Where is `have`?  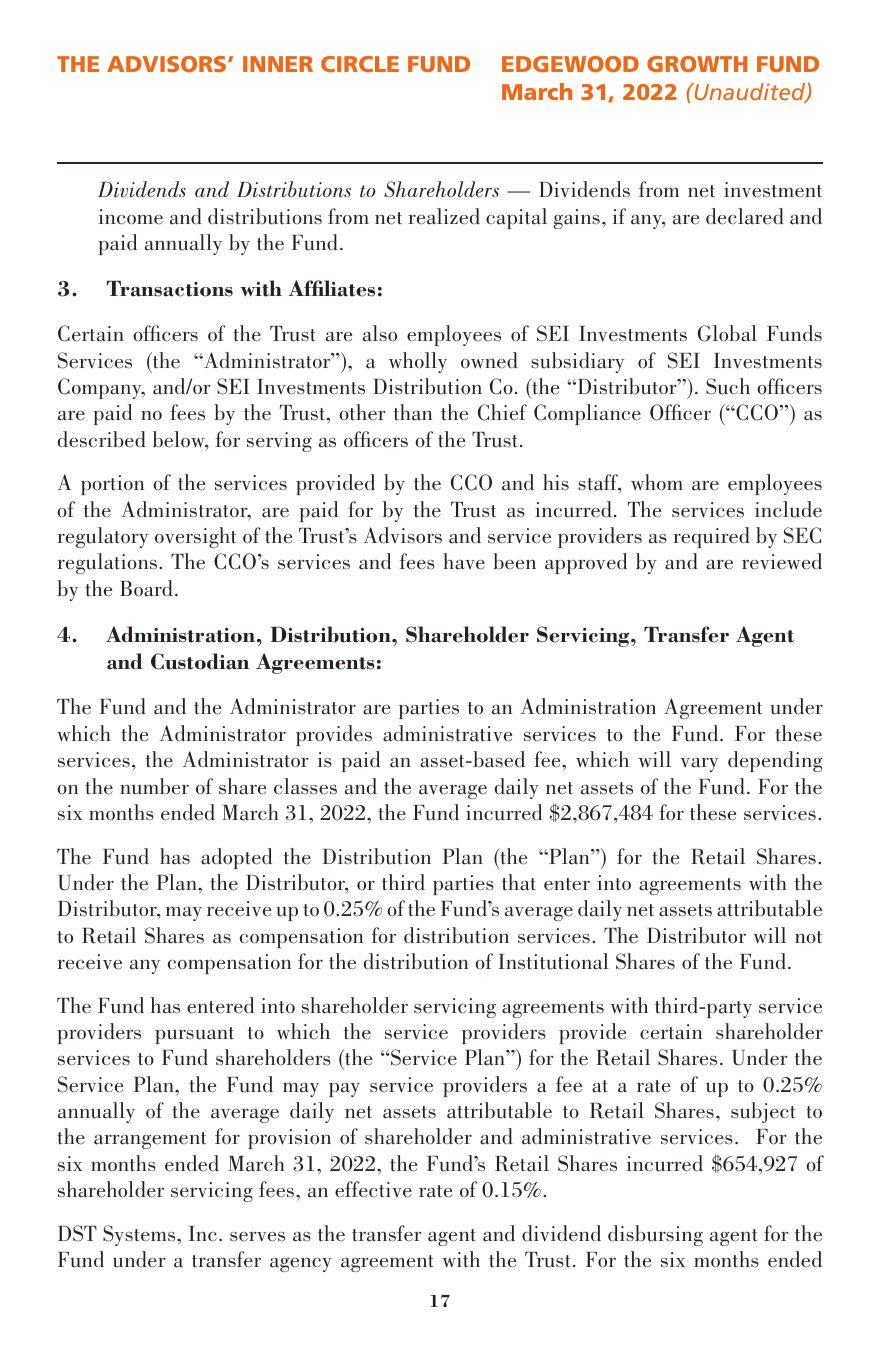
have is located at coordinates (464, 561).
